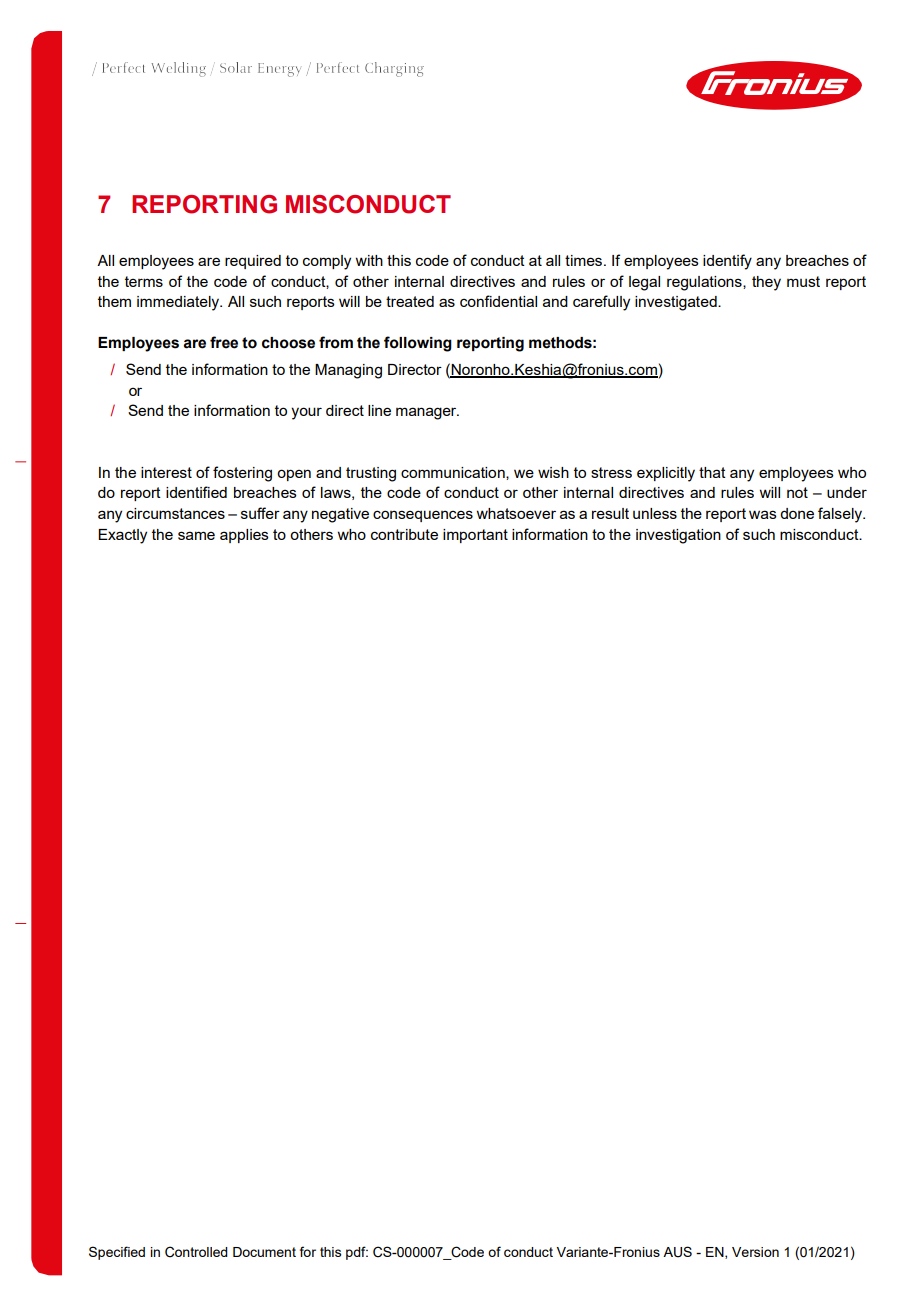  I want to click on same, so click(196, 535).
